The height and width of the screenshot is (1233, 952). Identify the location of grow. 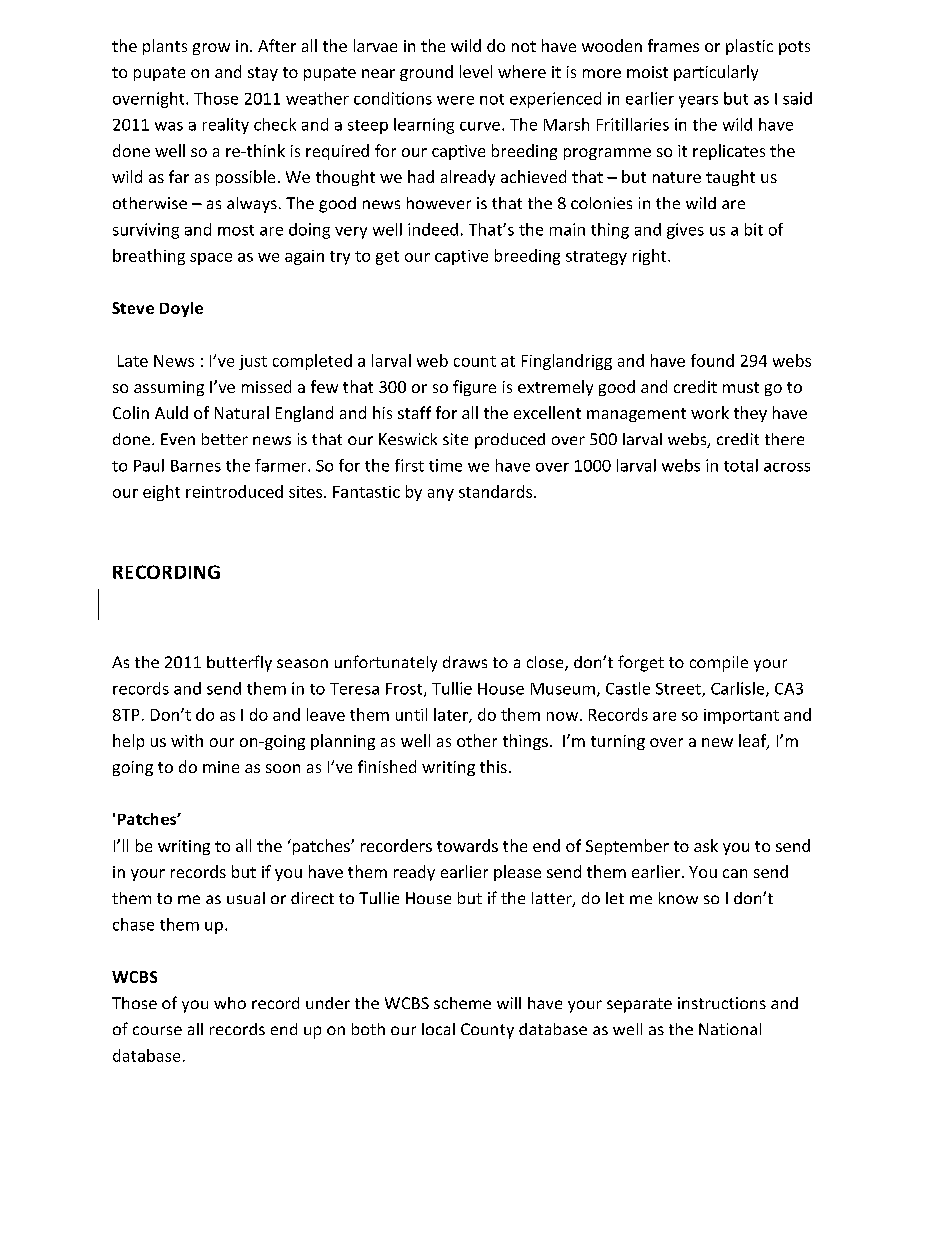
(211, 49).
